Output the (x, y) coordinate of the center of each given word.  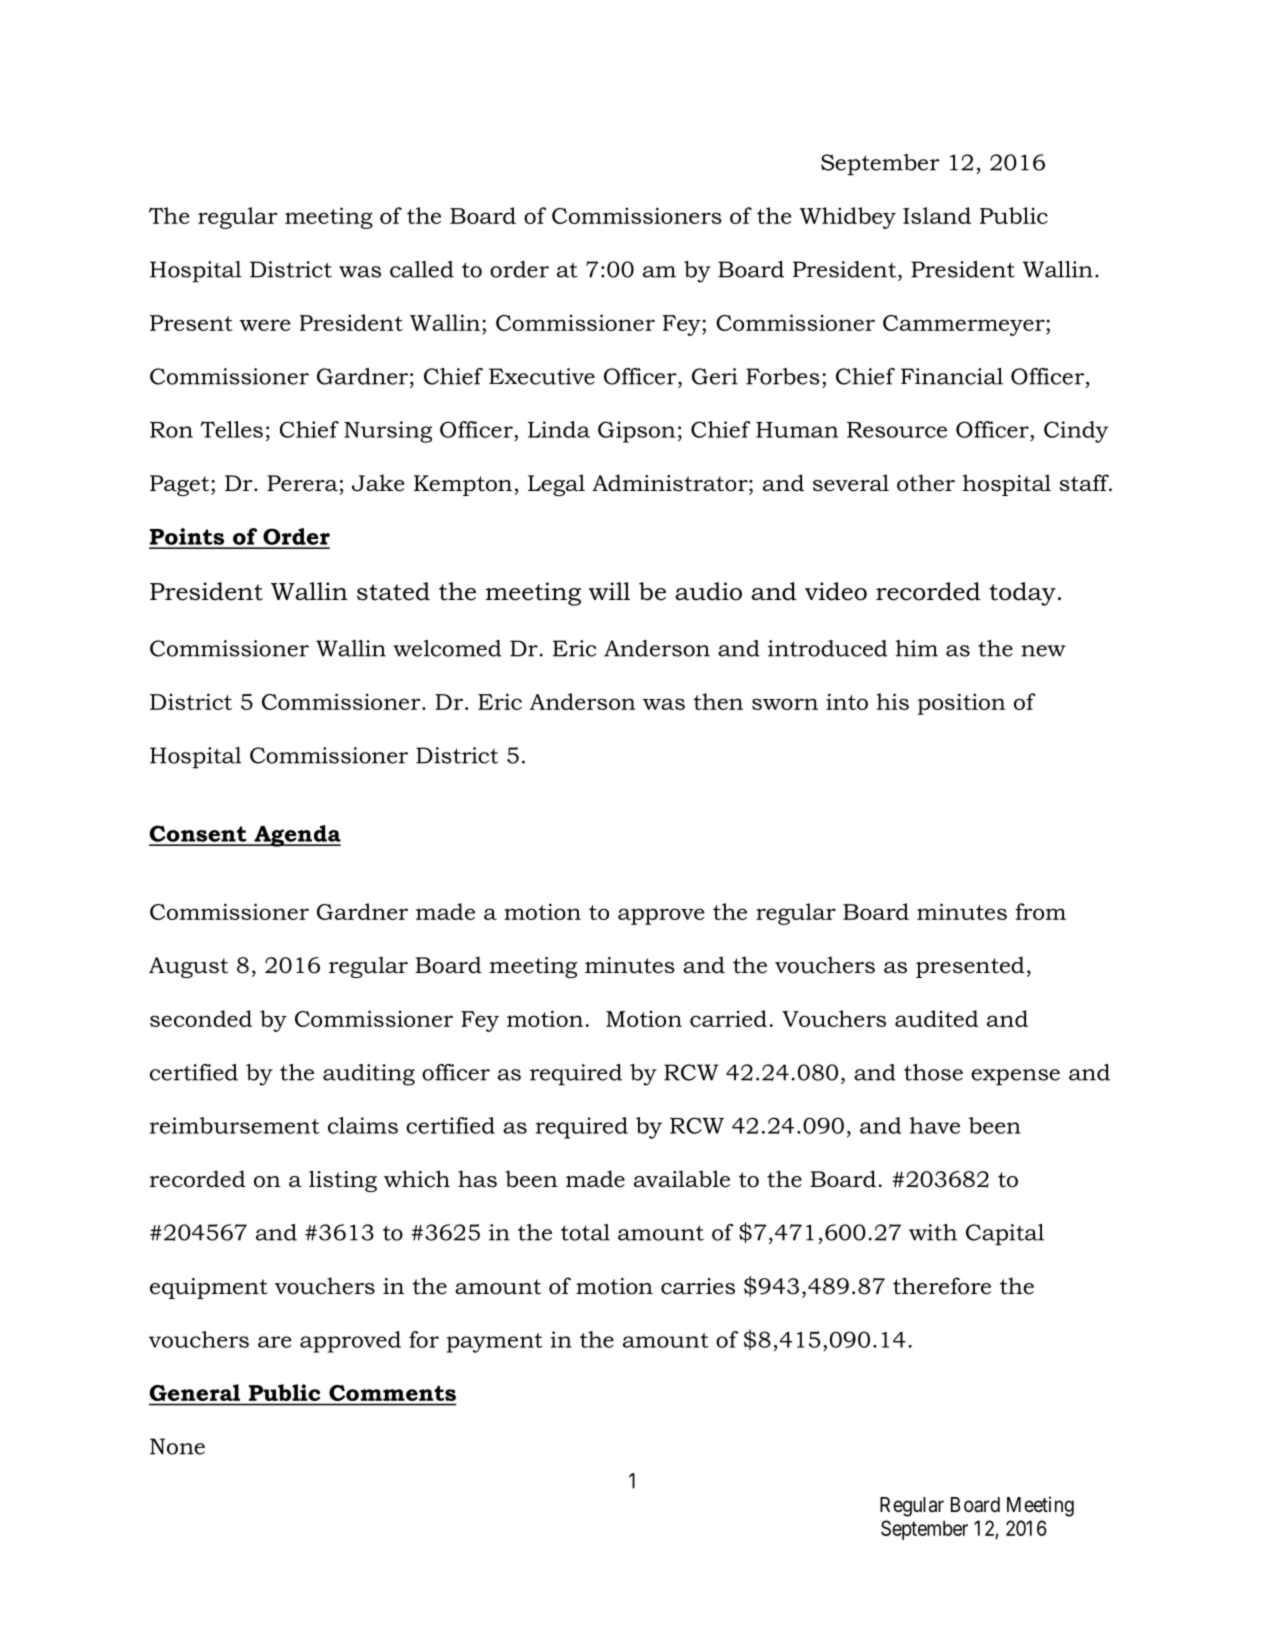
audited (937, 1018)
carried (728, 1018)
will (609, 591)
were (264, 325)
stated (393, 591)
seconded (201, 1018)
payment (495, 1343)
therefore (942, 1286)
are (275, 1342)
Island (937, 215)
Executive (542, 376)
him (917, 648)
